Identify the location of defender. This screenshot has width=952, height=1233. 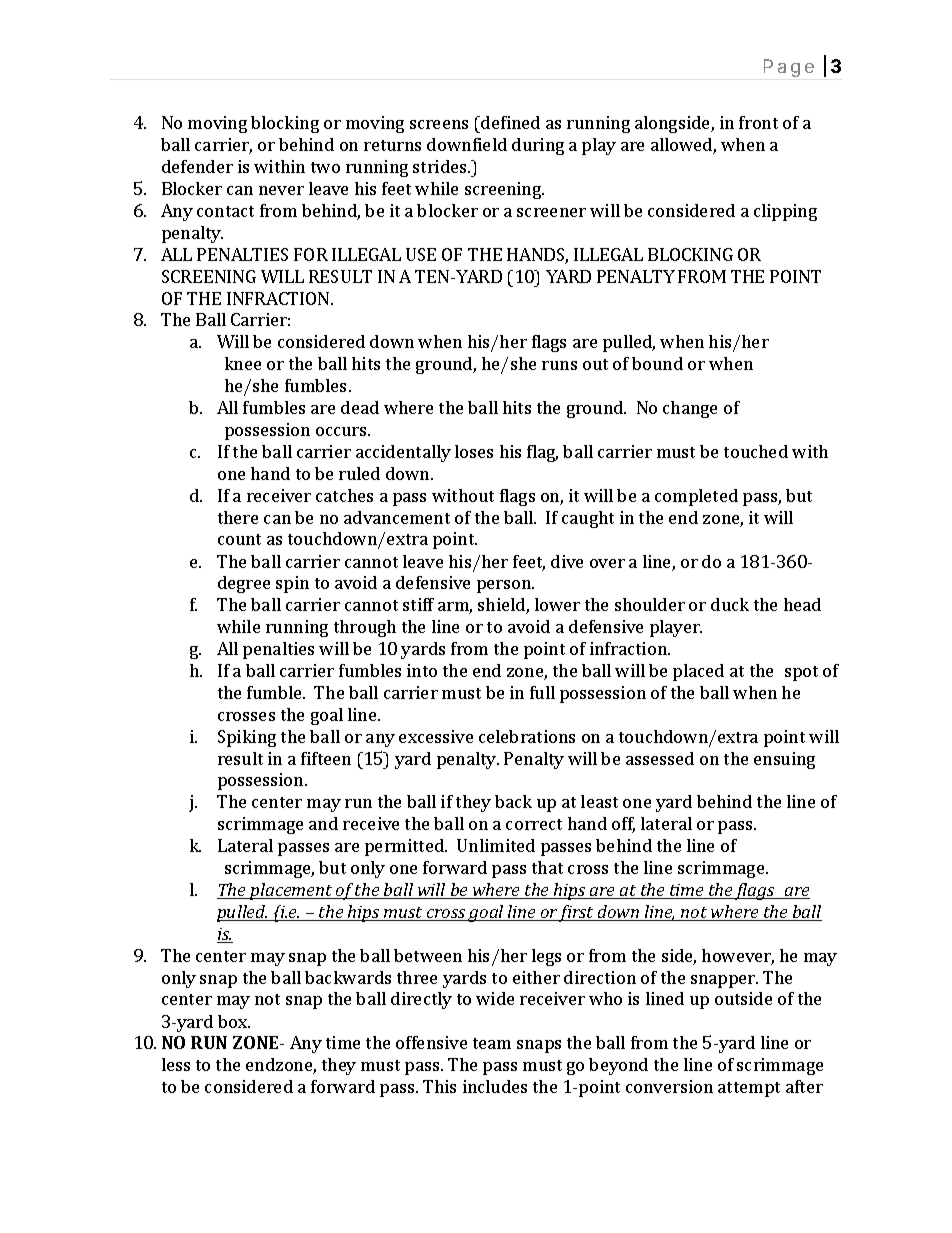
(197, 166).
